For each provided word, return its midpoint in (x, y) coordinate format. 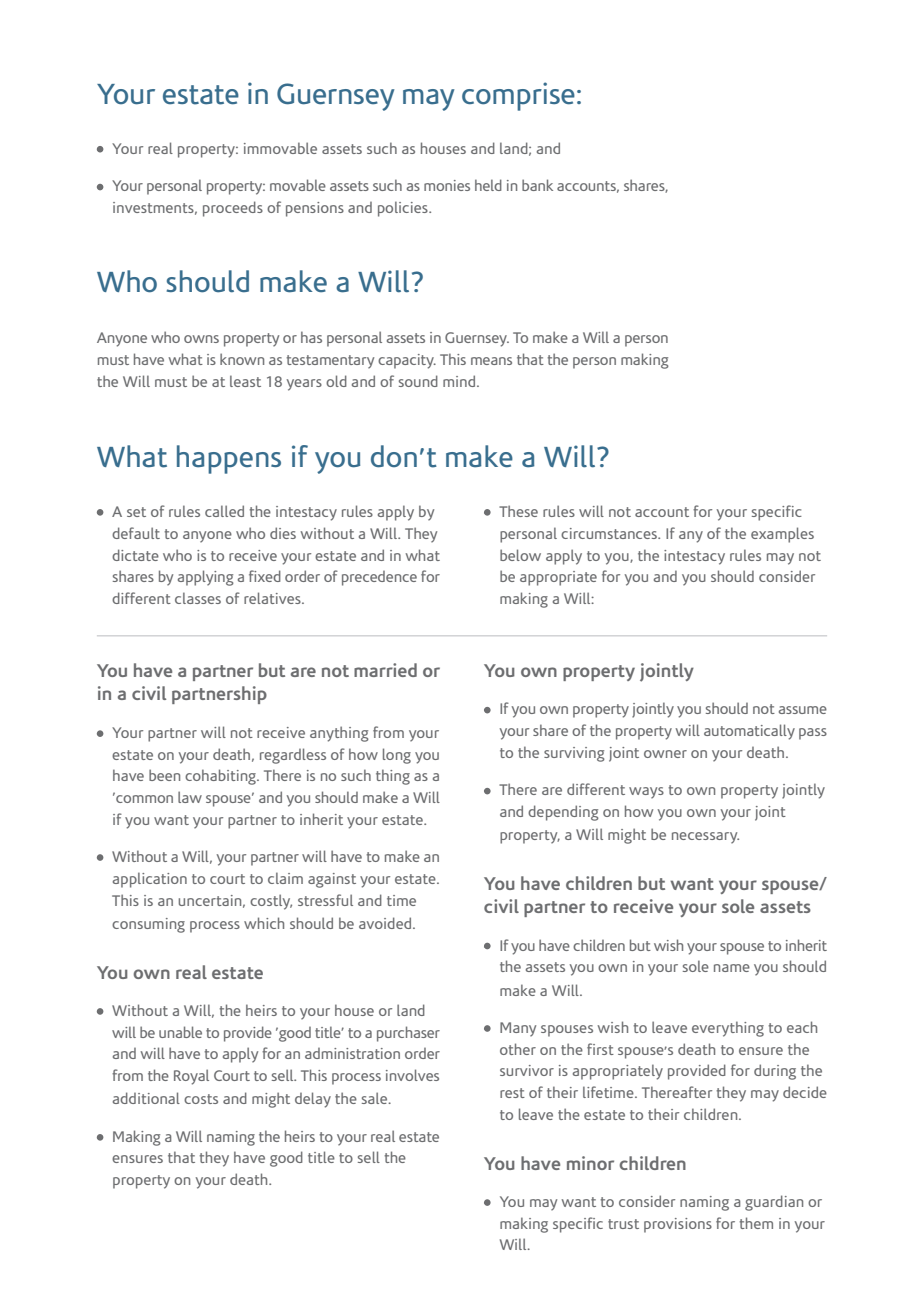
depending (563, 813)
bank (537, 185)
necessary (705, 838)
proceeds (233, 209)
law (190, 797)
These (518, 511)
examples (782, 535)
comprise (518, 96)
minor (590, 1163)
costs (201, 1099)
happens (229, 459)
